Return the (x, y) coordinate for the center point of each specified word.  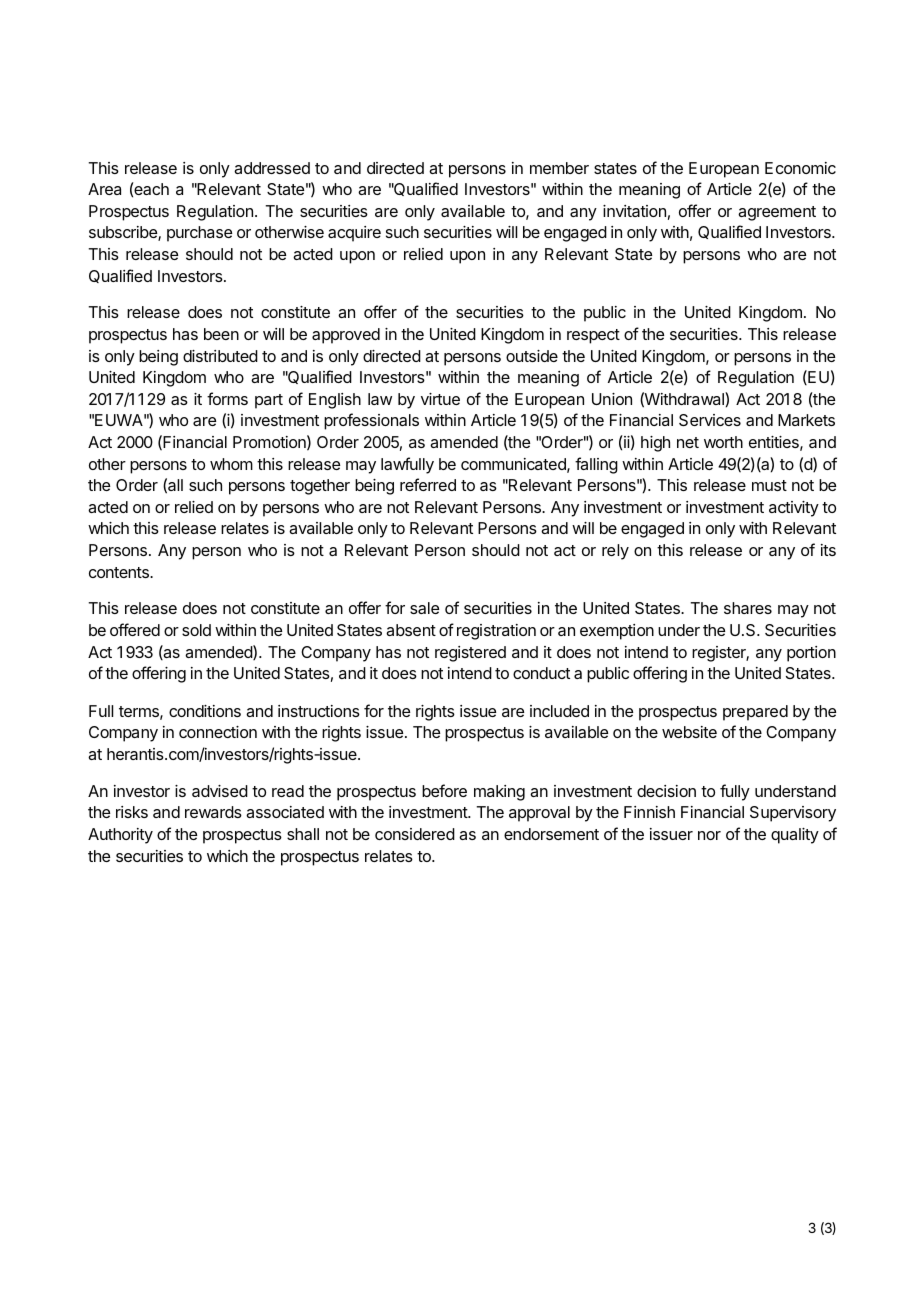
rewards (213, 812)
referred (428, 484)
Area (104, 189)
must (769, 485)
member (559, 168)
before (444, 790)
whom (231, 464)
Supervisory (793, 814)
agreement (777, 213)
